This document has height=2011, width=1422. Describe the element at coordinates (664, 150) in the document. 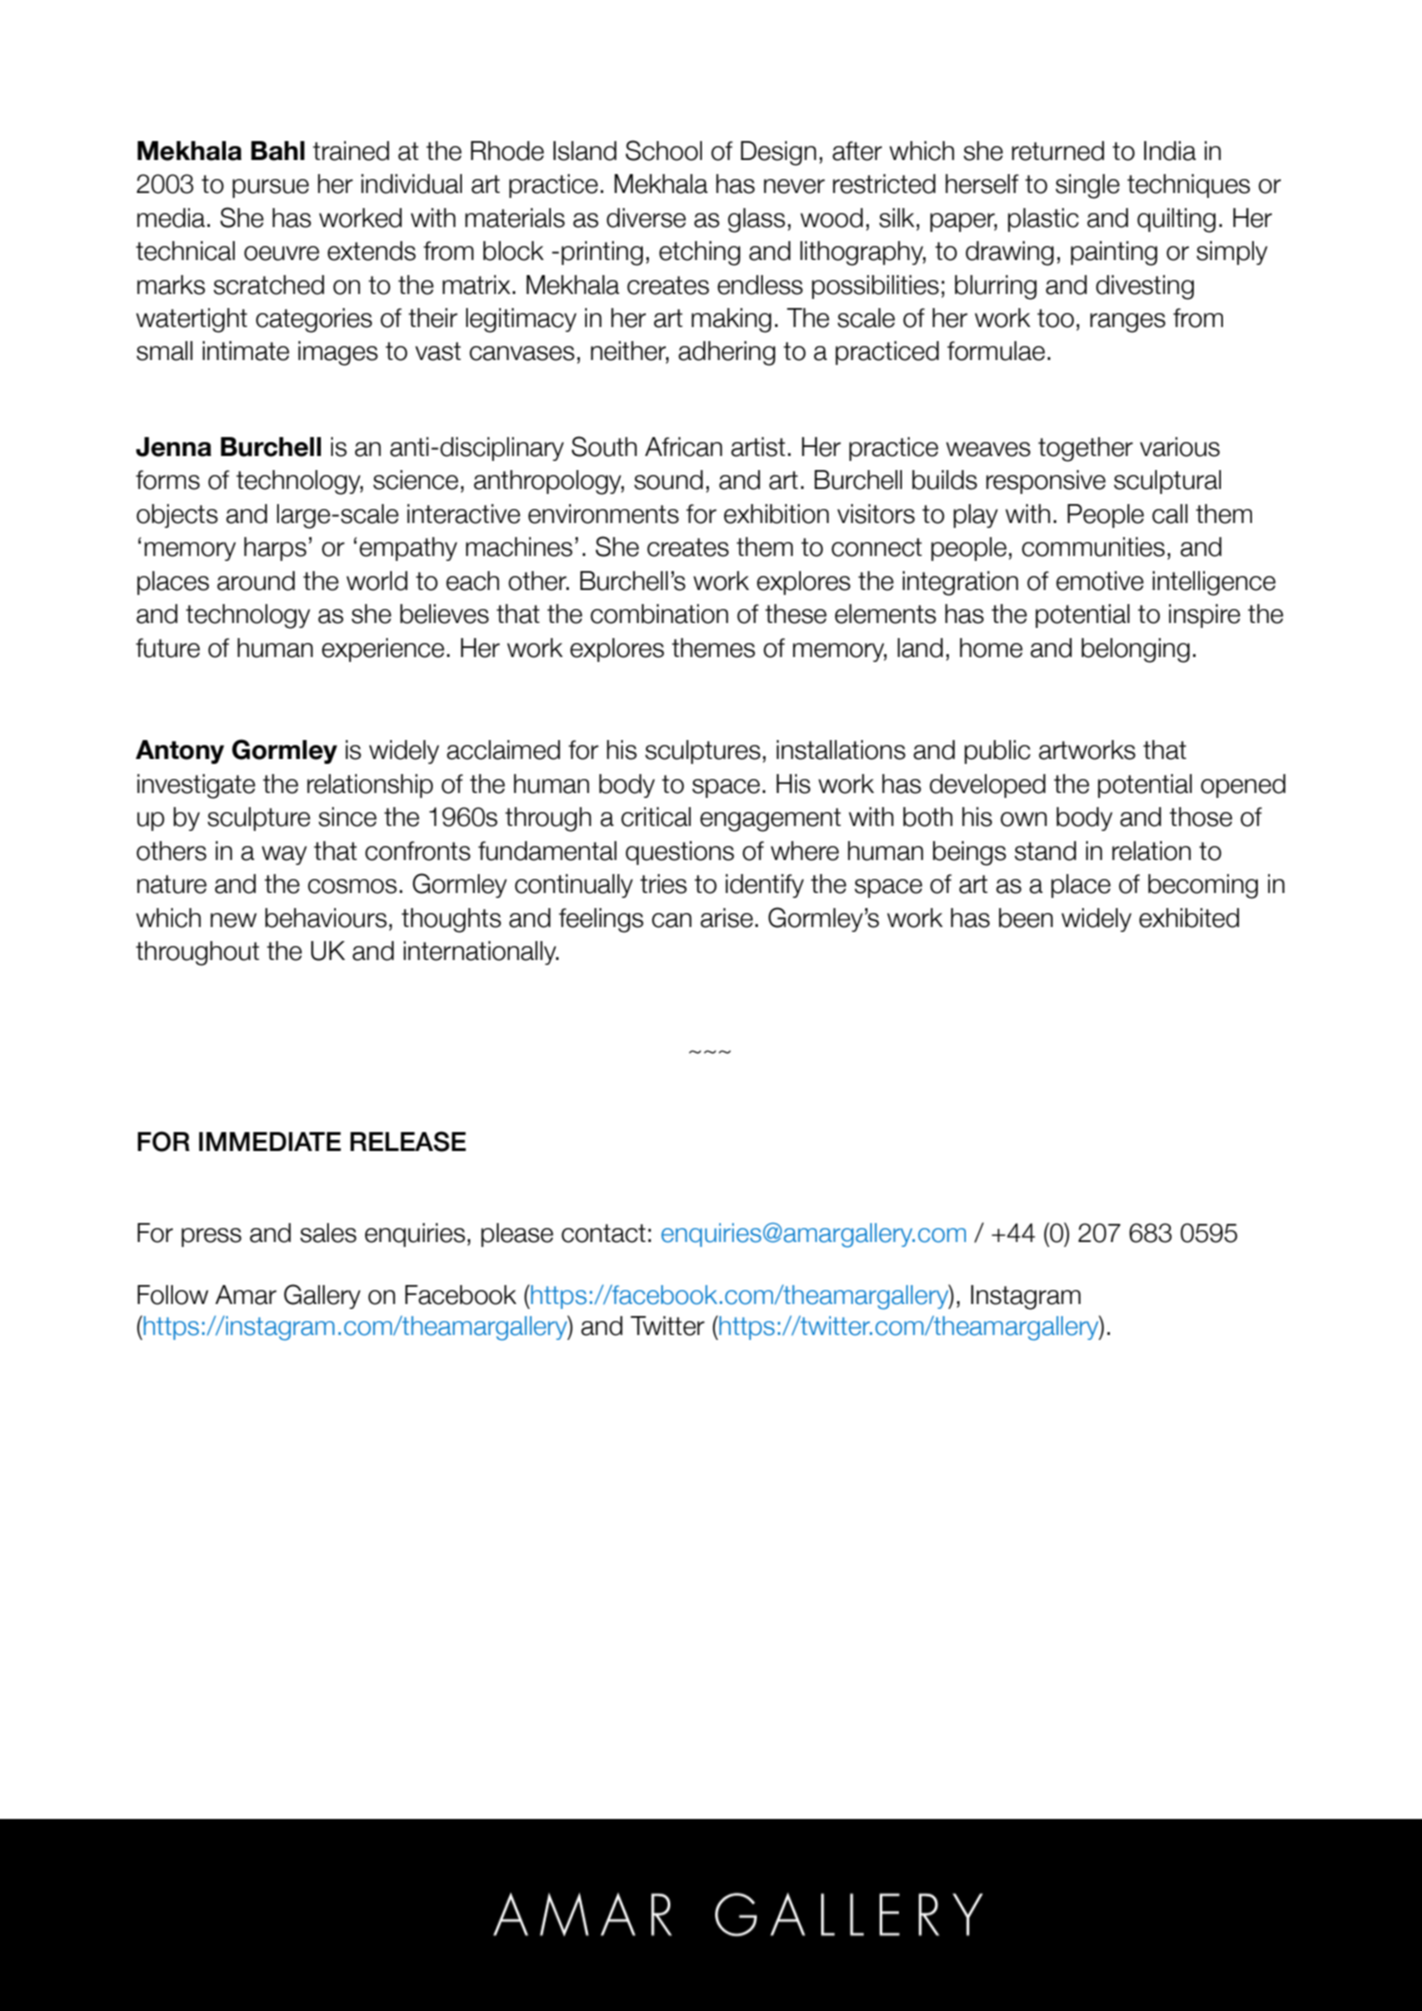

I see `School` at that location.
